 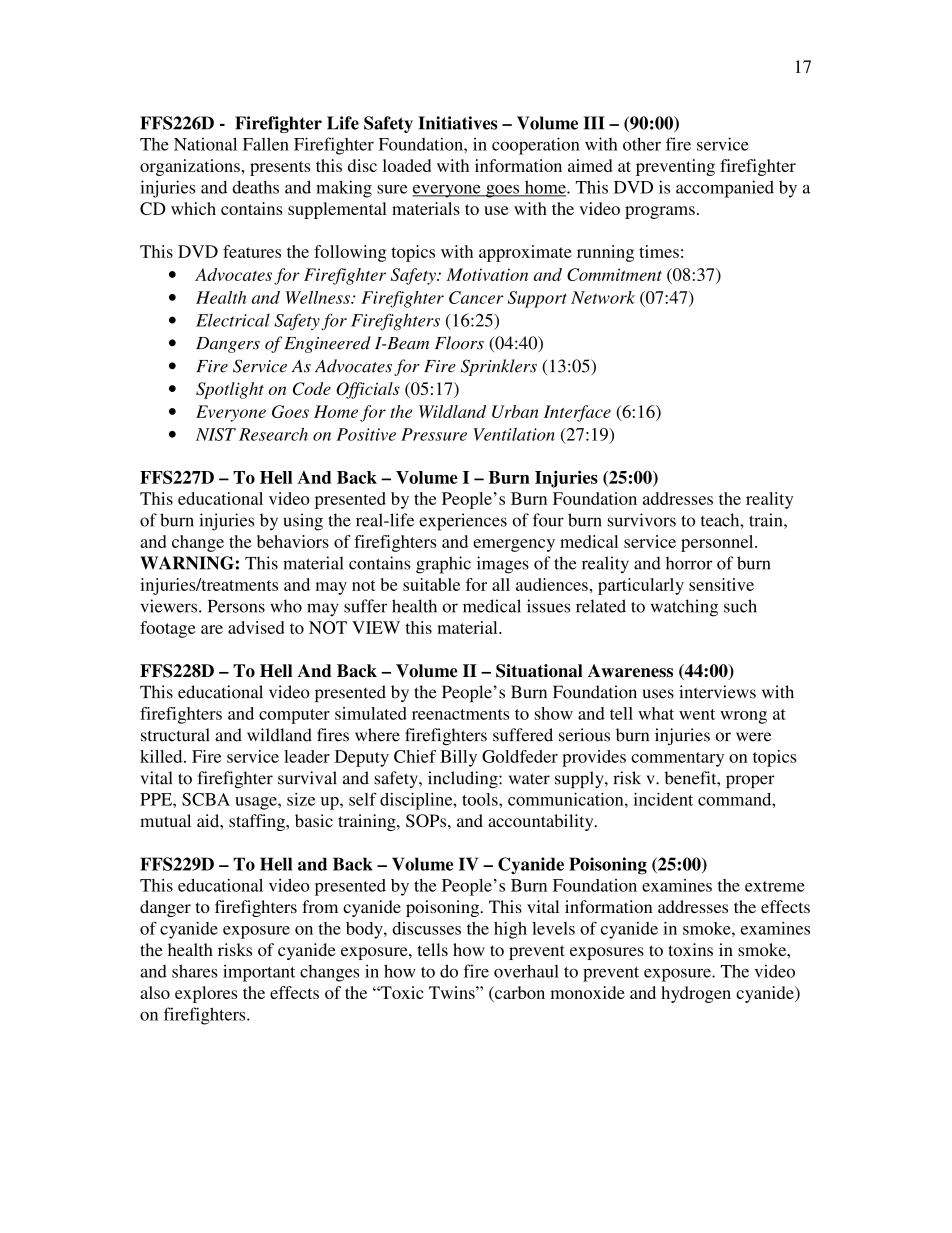 What do you see at coordinates (697, 714) in the screenshot?
I see `went` at bounding box center [697, 714].
